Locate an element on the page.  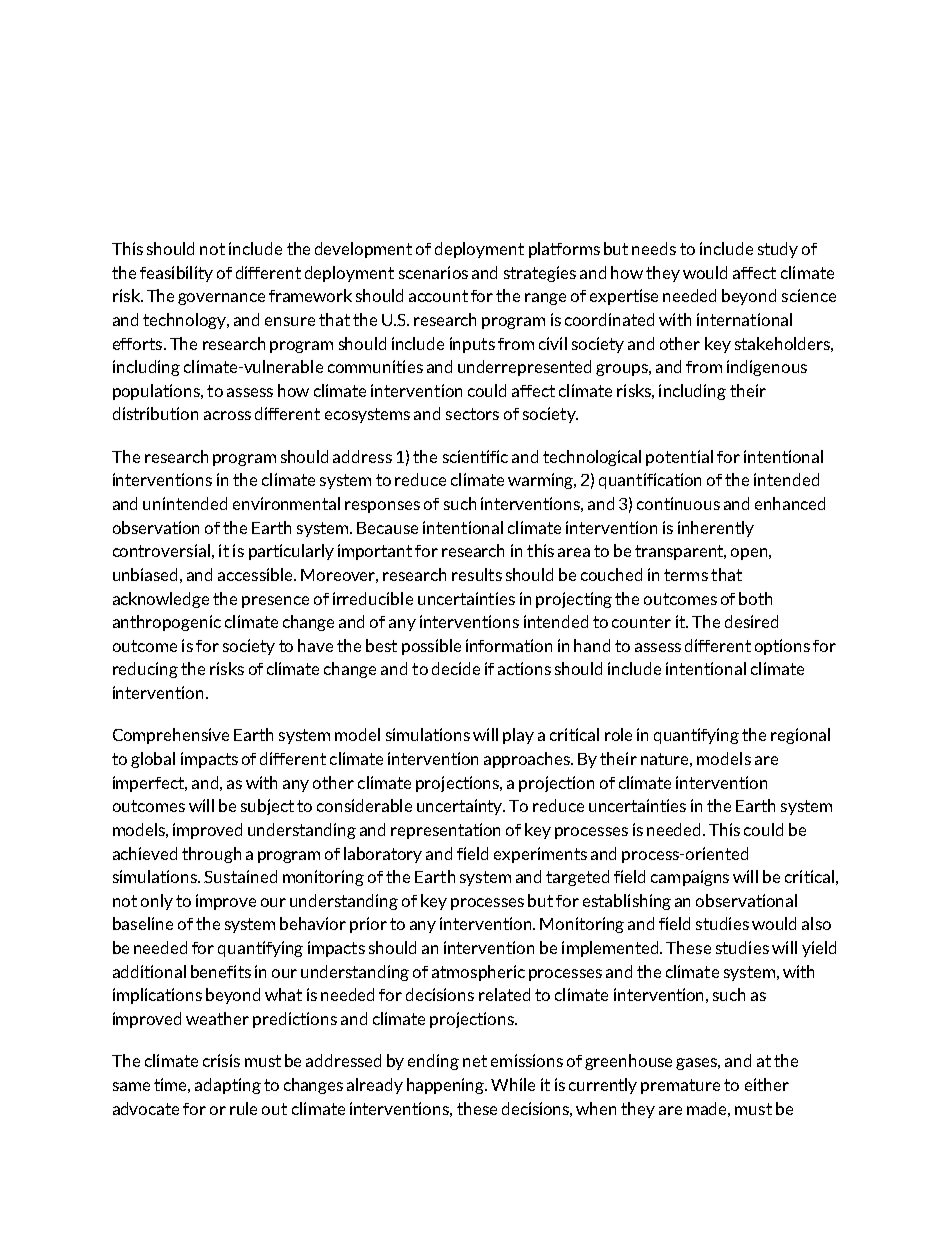
study is located at coordinates (778, 250).
